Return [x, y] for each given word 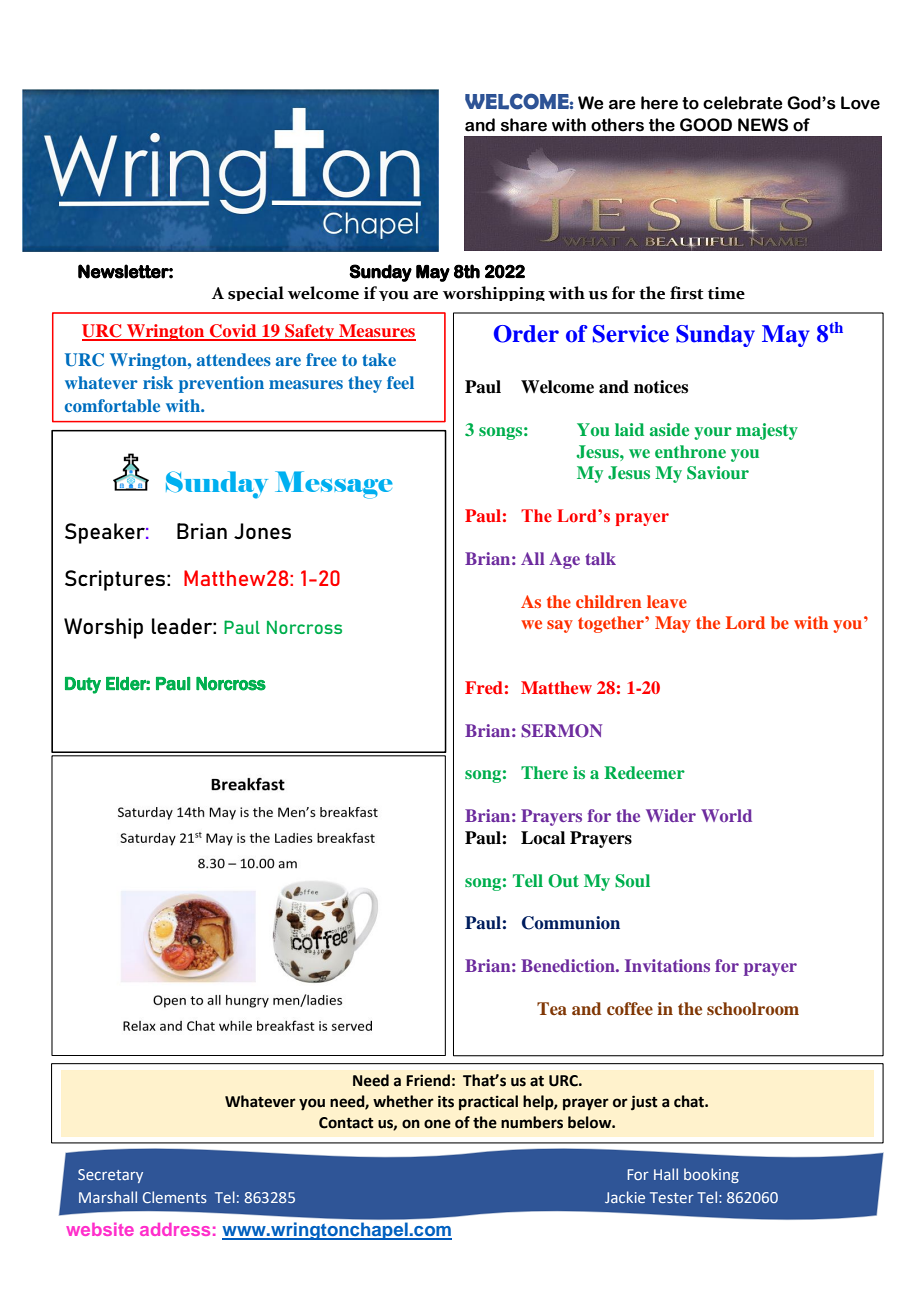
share [524, 125]
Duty [83, 685]
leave [667, 601]
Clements [175, 1197]
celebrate [743, 103]
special [256, 293]
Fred [484, 687]
